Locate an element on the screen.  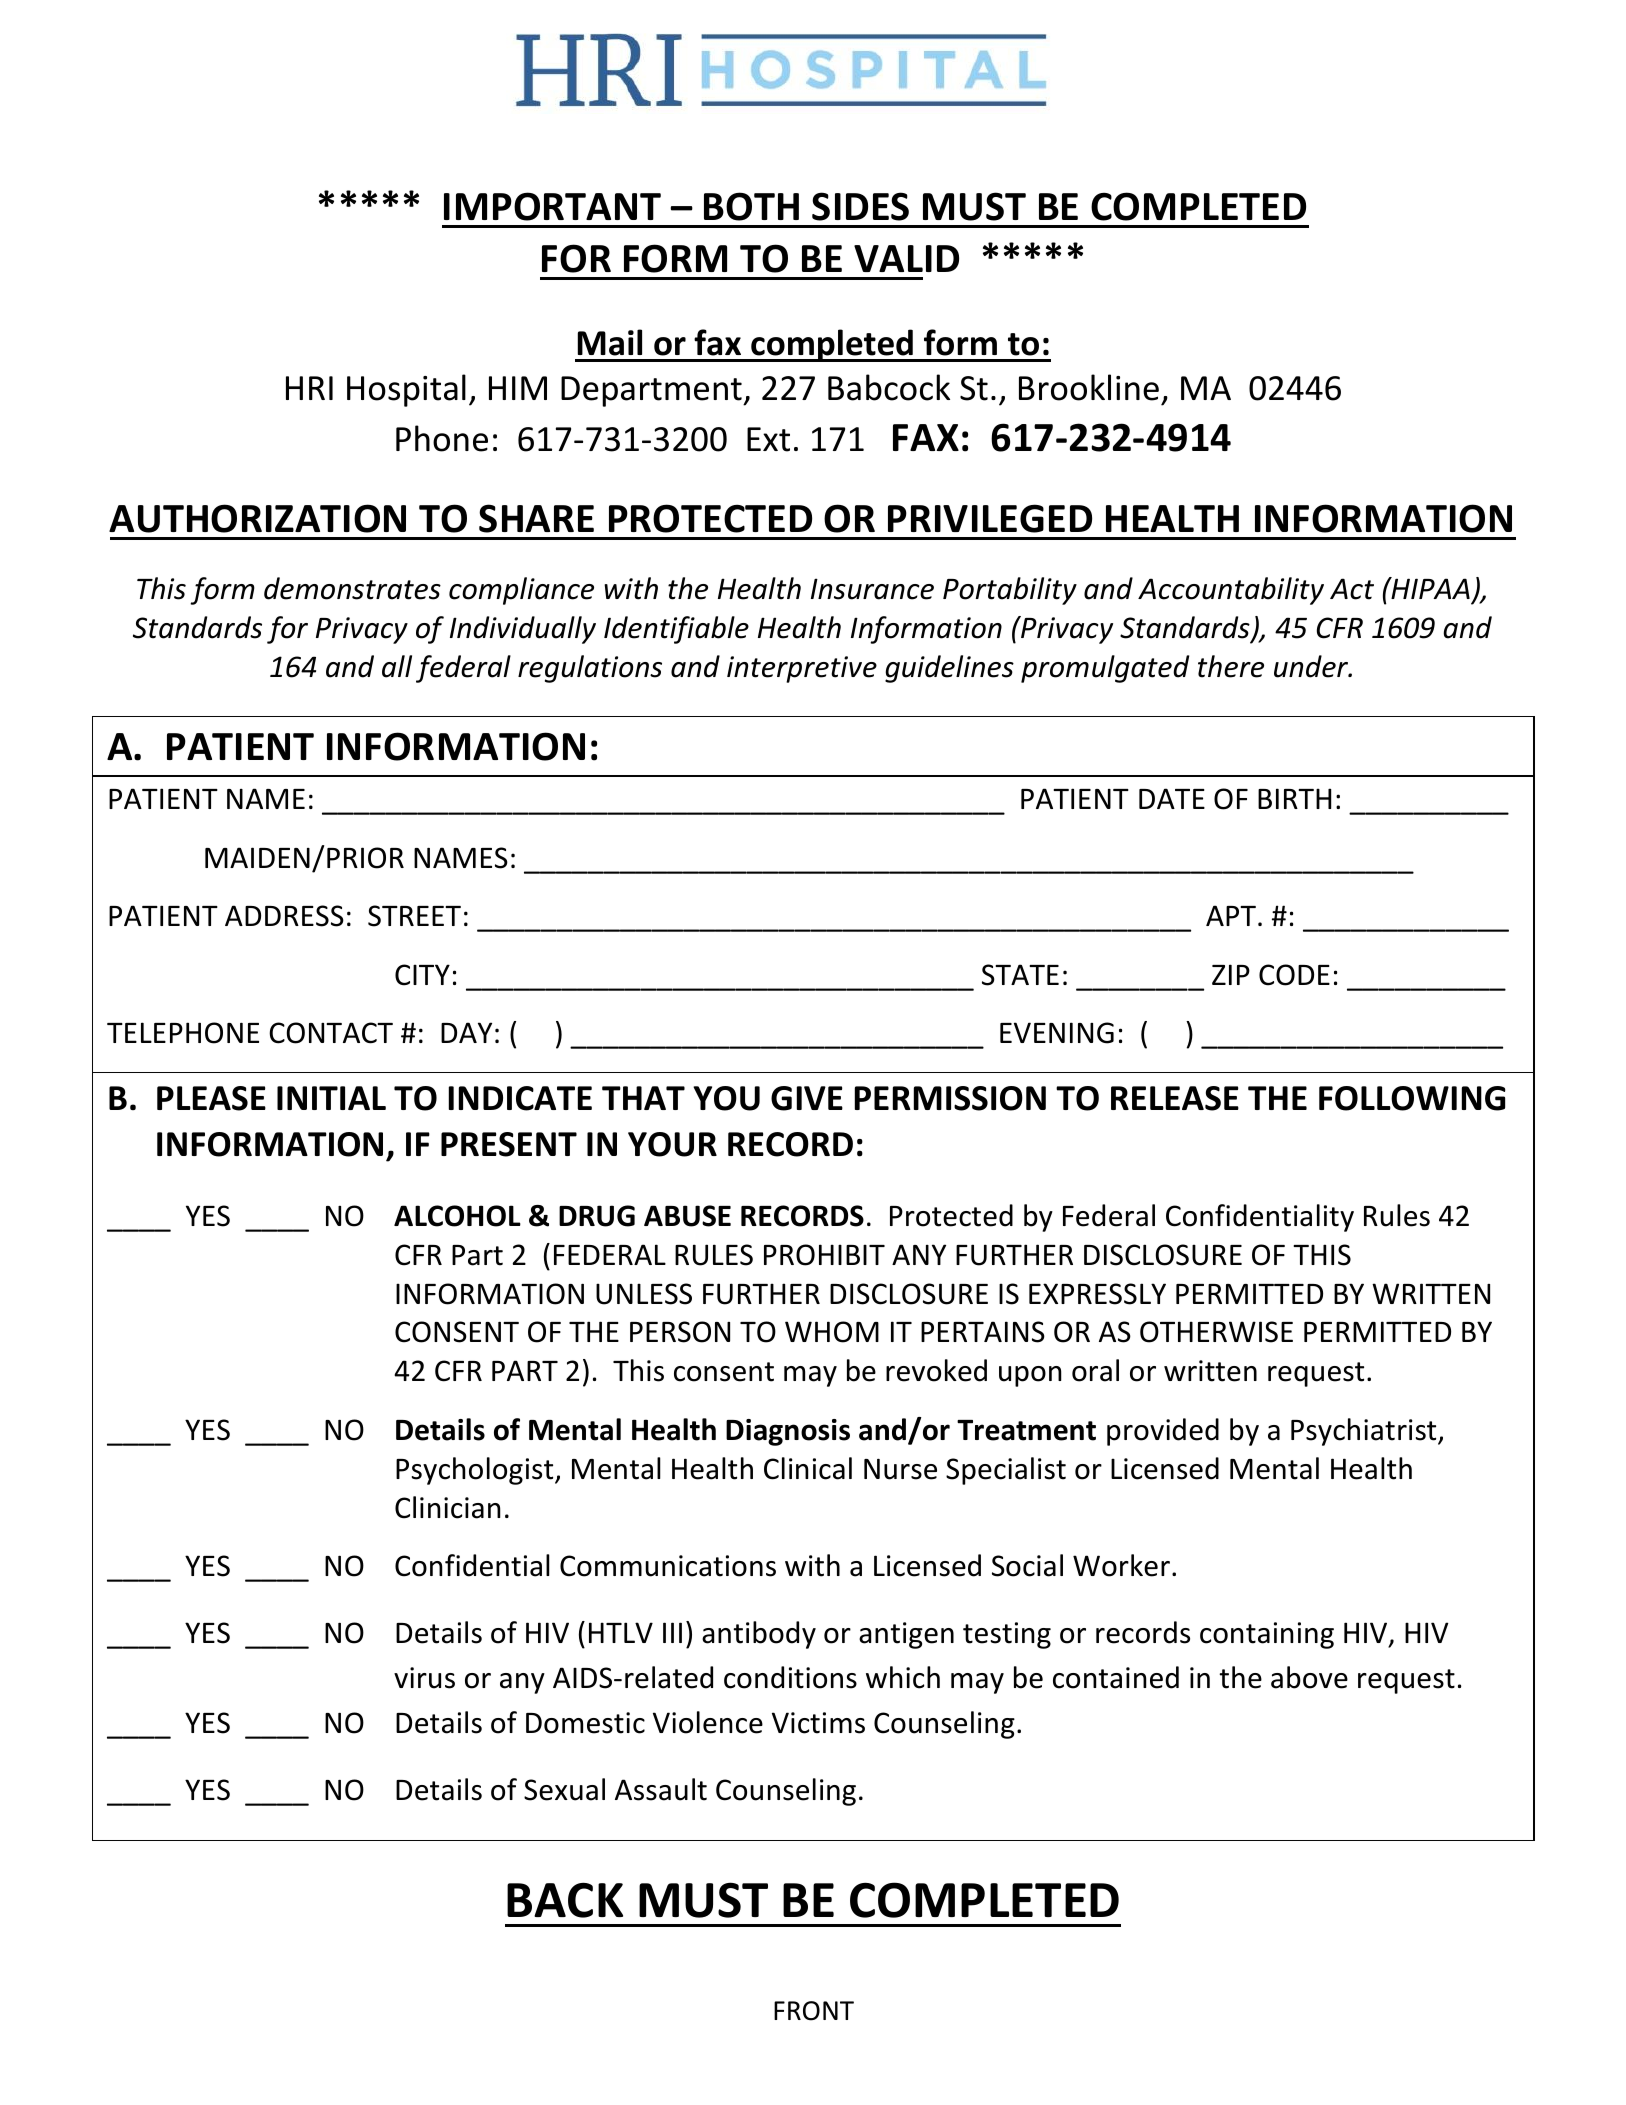
BACK is located at coordinates (565, 1900).
